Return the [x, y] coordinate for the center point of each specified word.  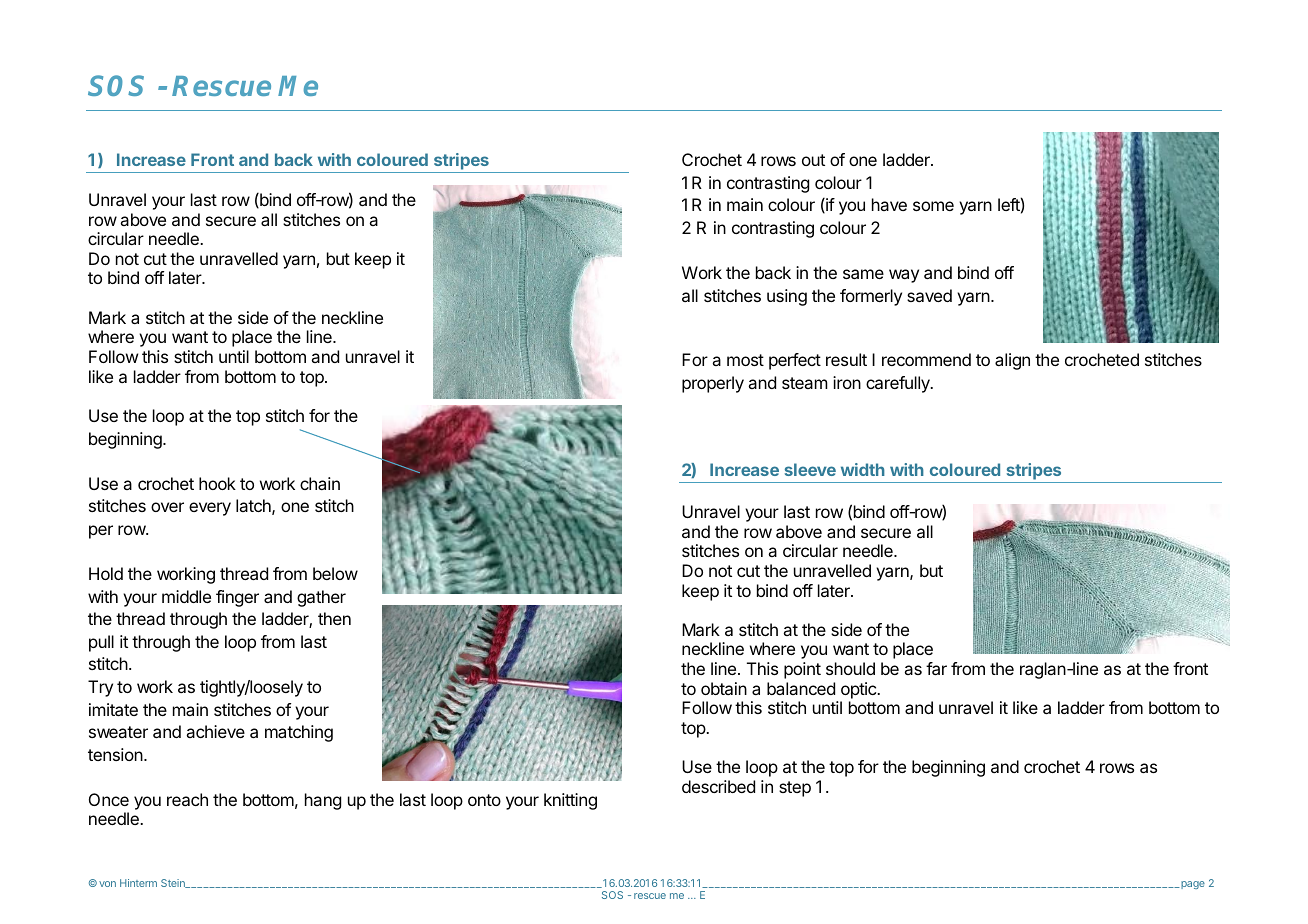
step [795, 789]
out [813, 160]
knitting [570, 801]
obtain [724, 688]
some [933, 206]
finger [237, 598]
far [936, 668]
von [107, 884]
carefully [899, 384]
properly [713, 384]
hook [217, 483]
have [889, 204]
